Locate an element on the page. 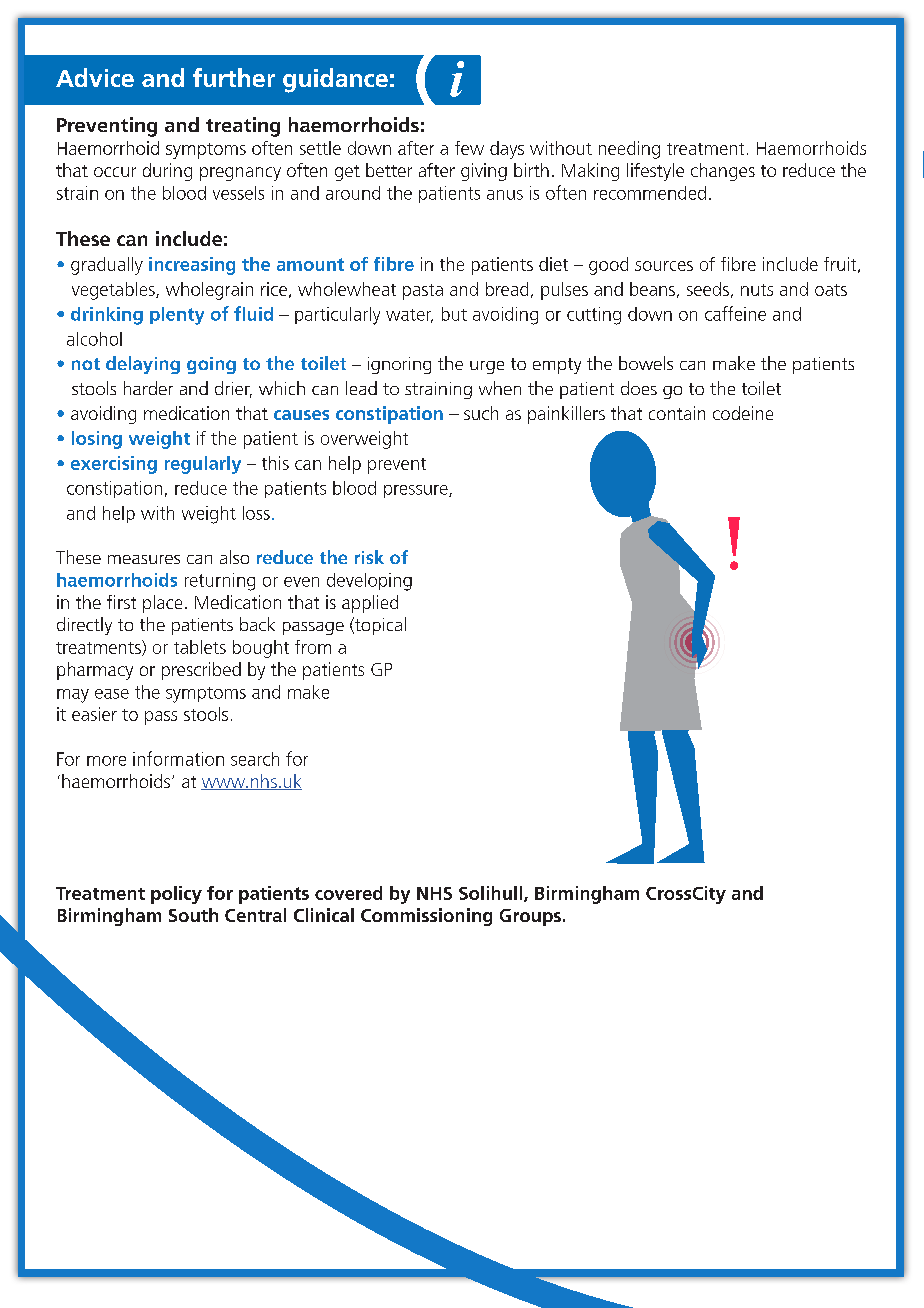 This document has height=1308, width=924. policy is located at coordinates (176, 895).
